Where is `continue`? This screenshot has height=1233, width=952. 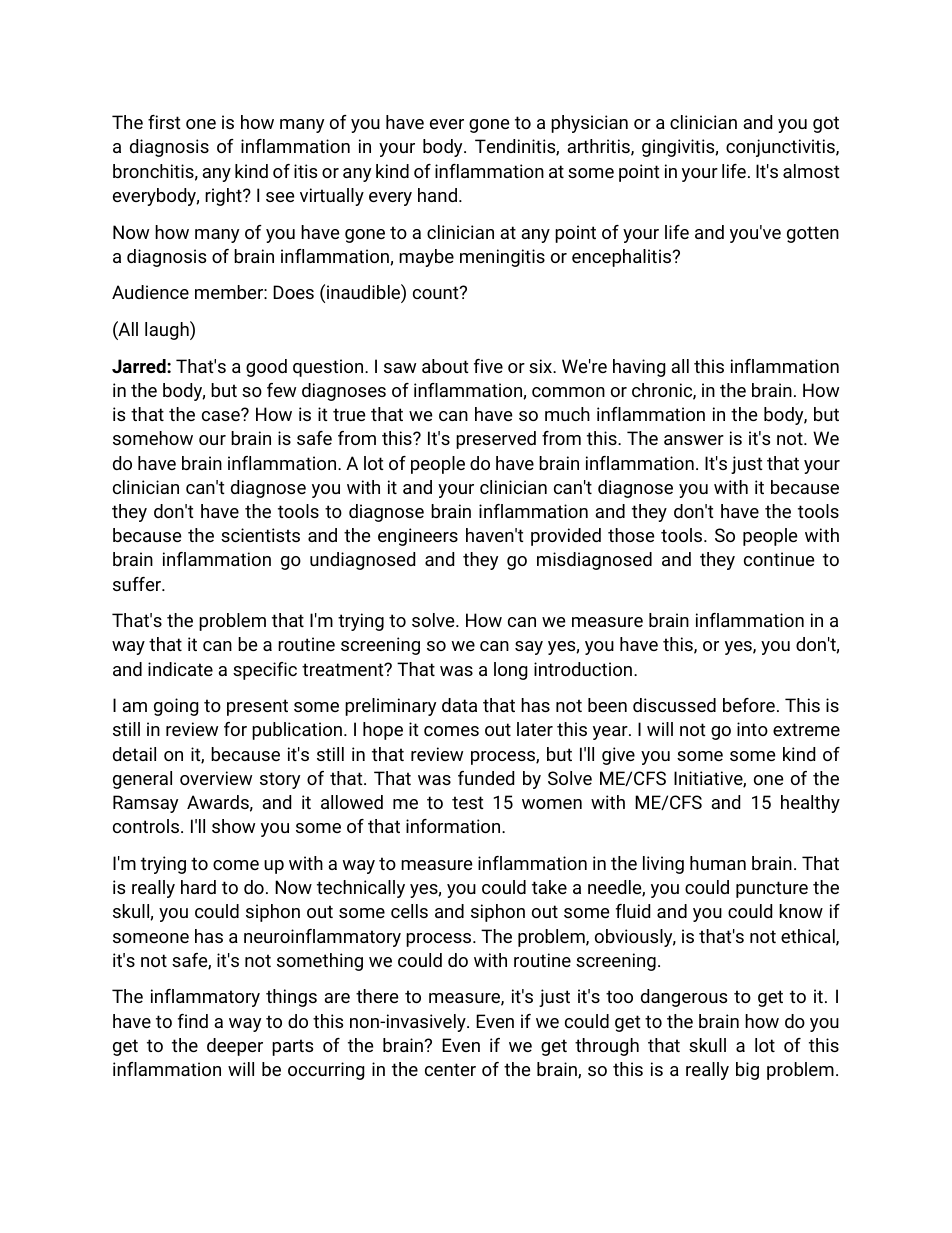 continue is located at coordinates (779, 559).
